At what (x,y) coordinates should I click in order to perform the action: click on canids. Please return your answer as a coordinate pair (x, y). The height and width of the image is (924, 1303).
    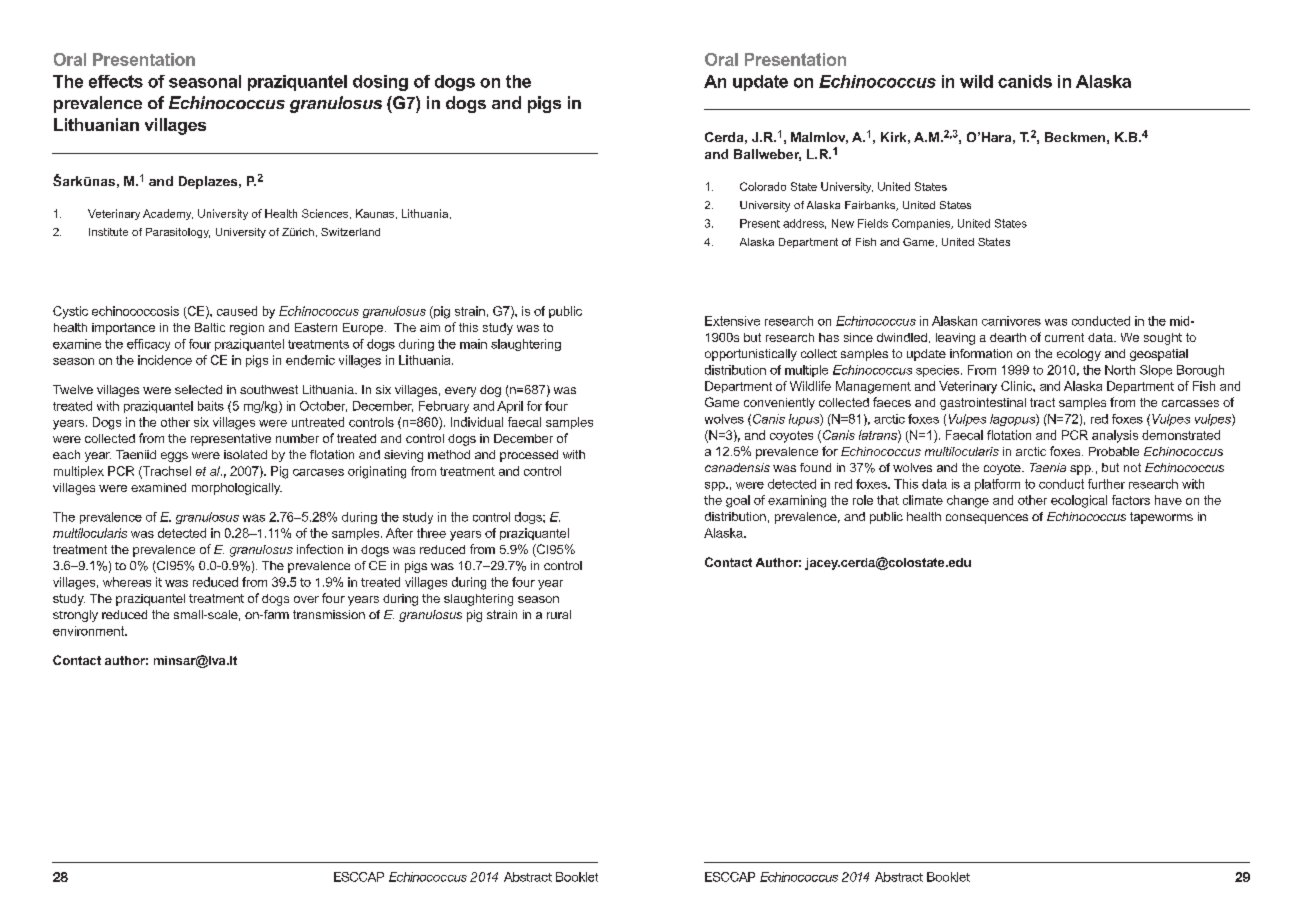
    Looking at the image, I should click on (1025, 81).
